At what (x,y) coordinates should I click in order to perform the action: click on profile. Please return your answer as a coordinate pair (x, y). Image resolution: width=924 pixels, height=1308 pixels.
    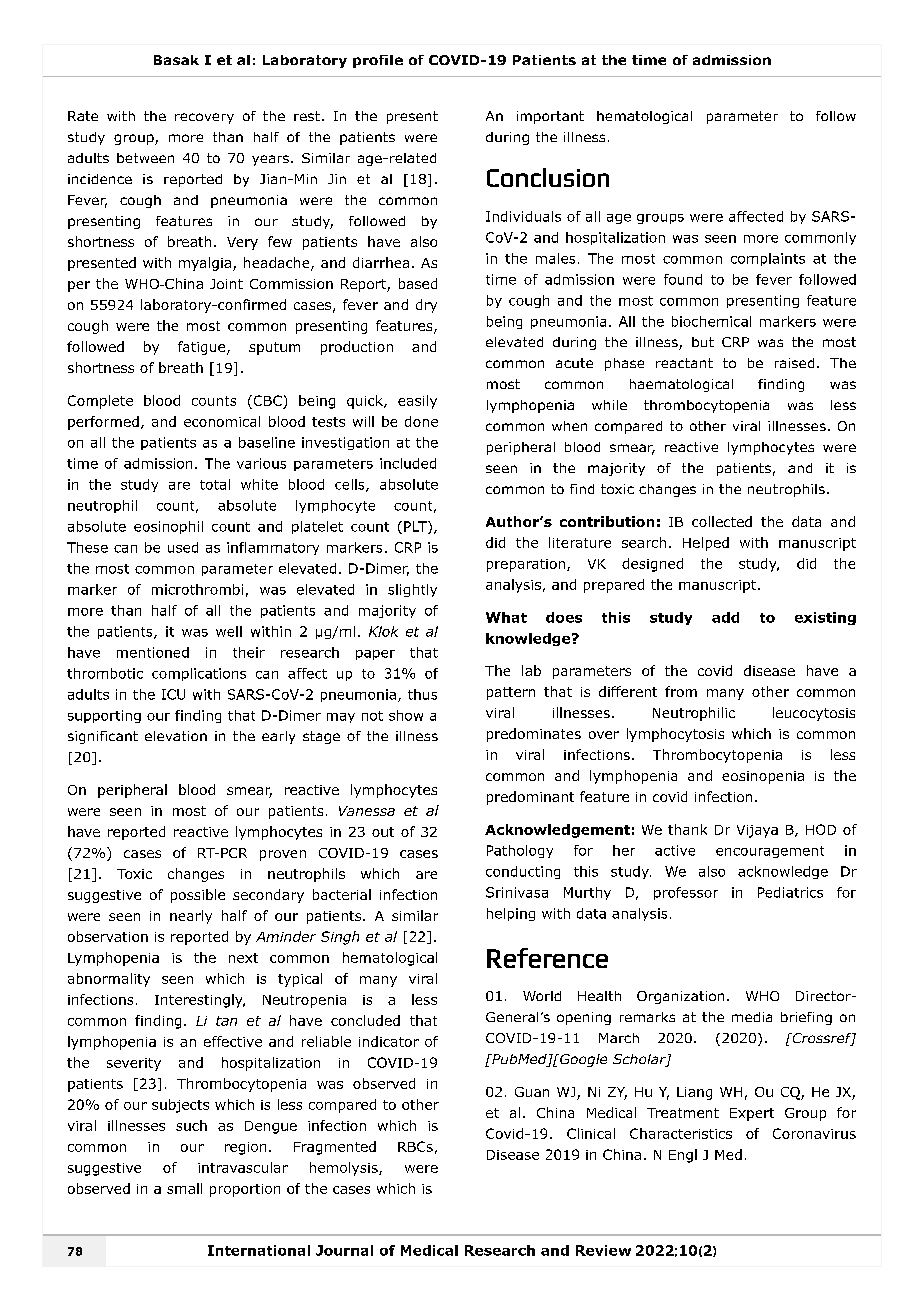
    Looking at the image, I should click on (378, 61).
